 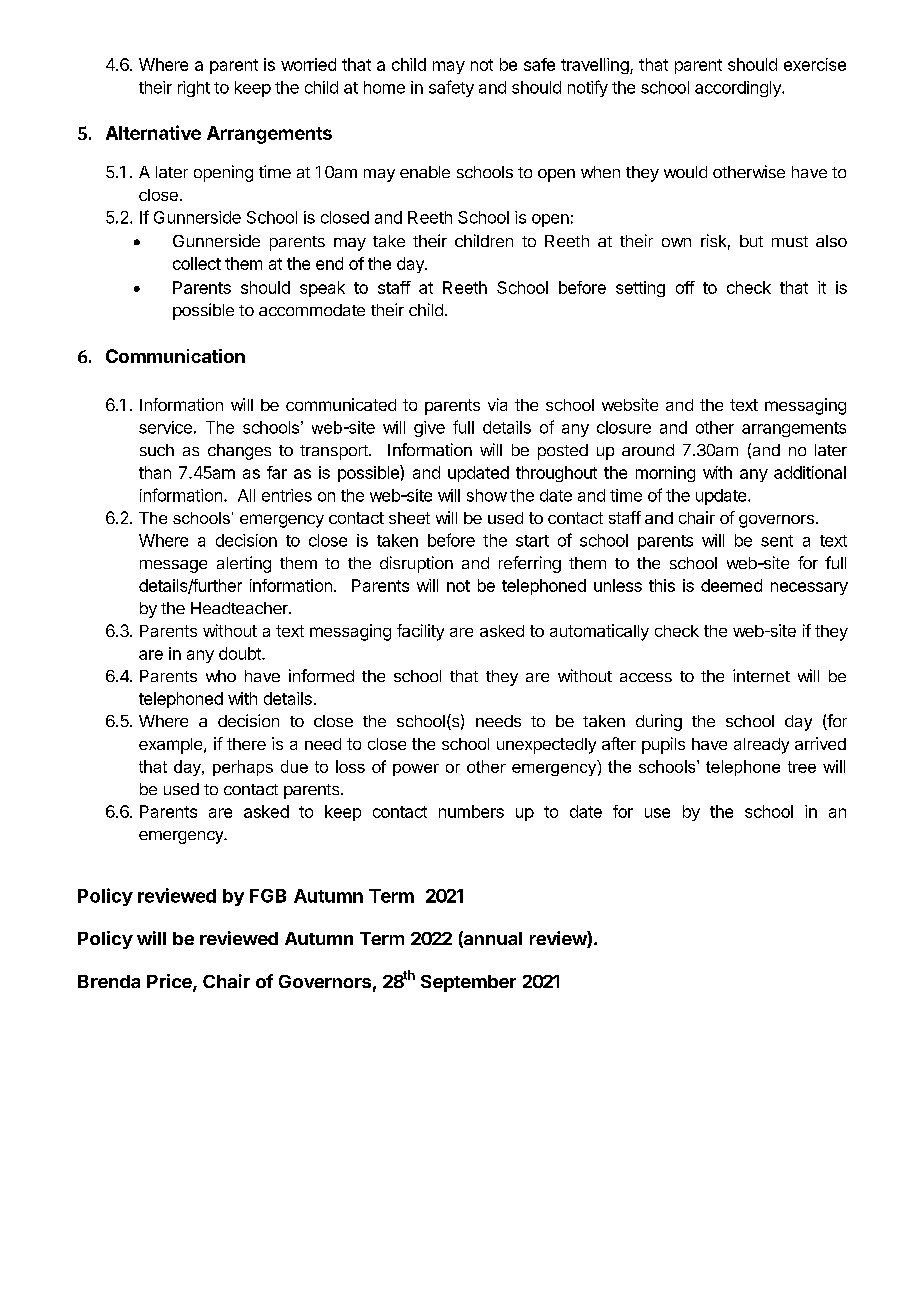 What do you see at coordinates (384, 87) in the page?
I see `home` at bounding box center [384, 87].
